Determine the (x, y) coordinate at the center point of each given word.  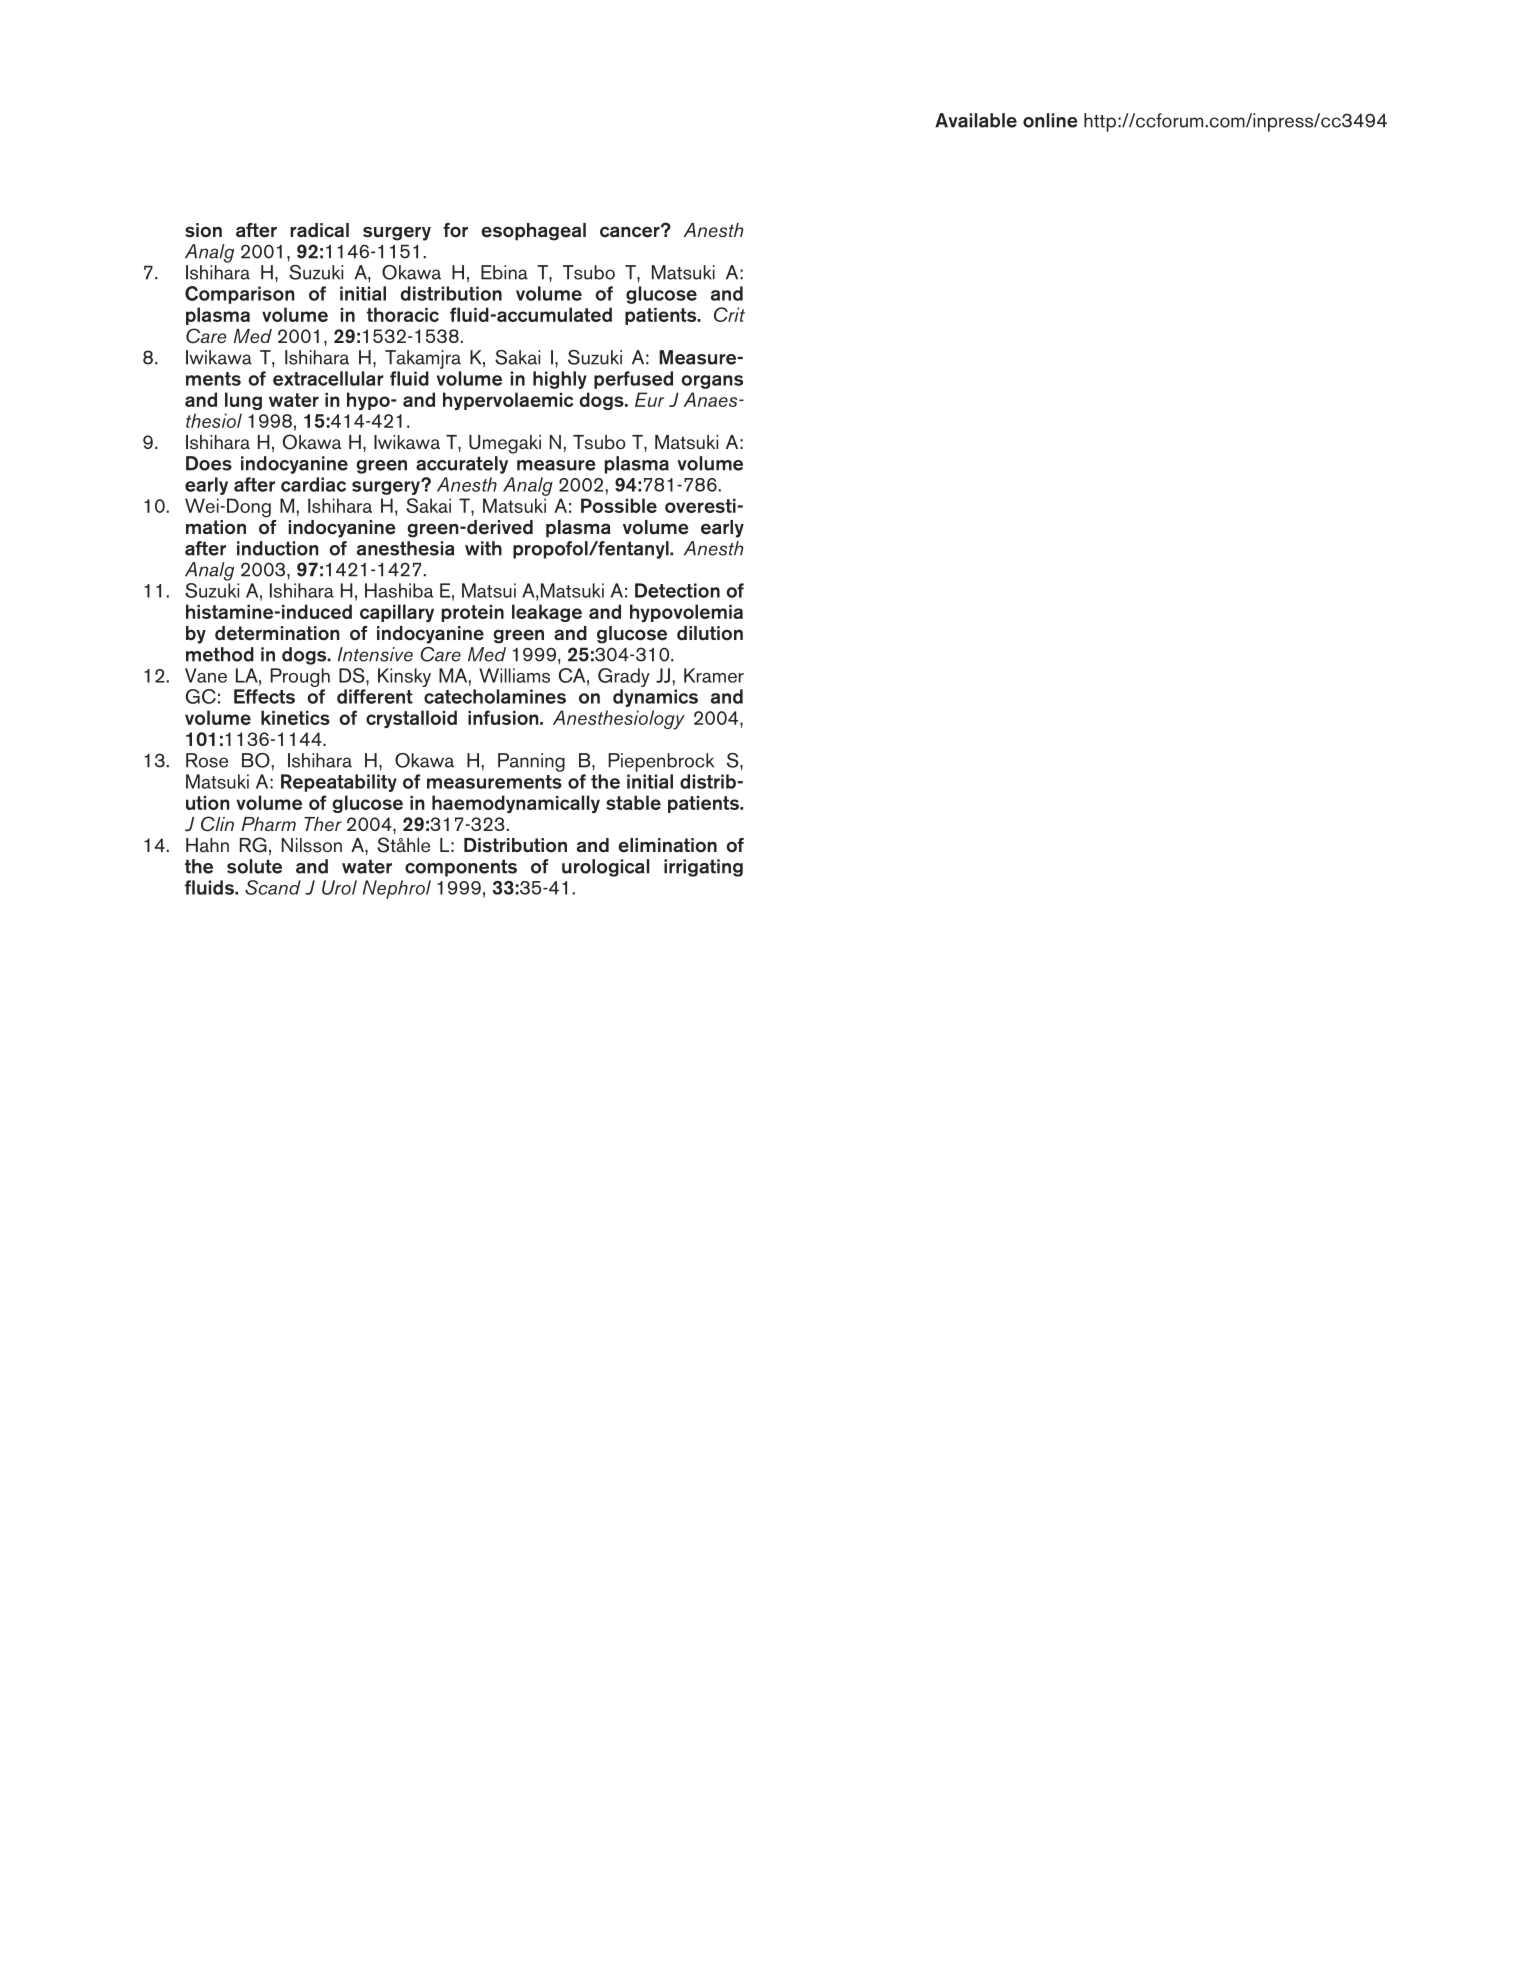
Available (976, 120)
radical (320, 230)
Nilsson (312, 845)
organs (712, 382)
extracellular (328, 378)
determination (277, 633)
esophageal (533, 232)
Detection (677, 590)
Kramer (714, 675)
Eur (649, 399)
